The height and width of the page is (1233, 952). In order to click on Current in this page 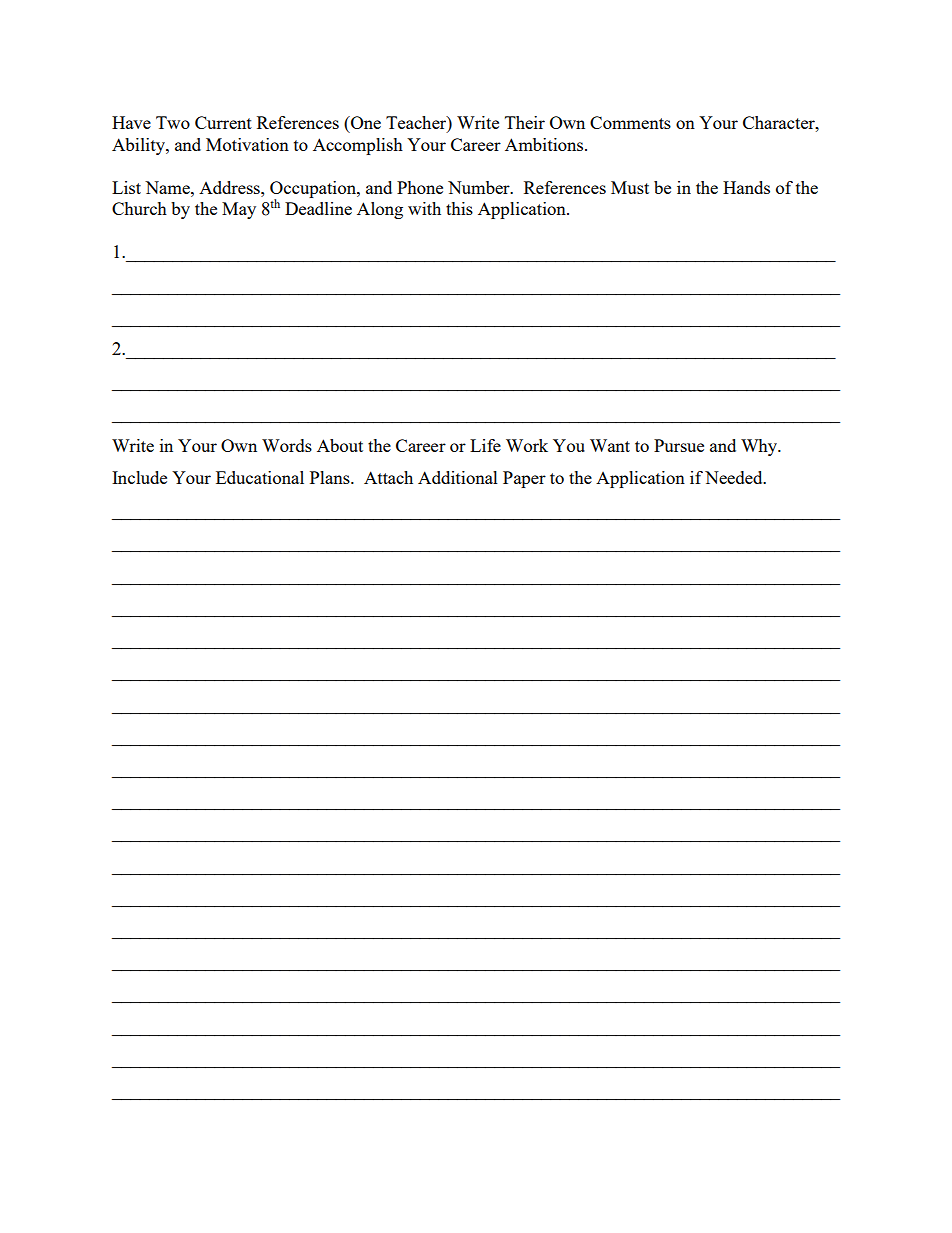, I will do `click(223, 122)`.
